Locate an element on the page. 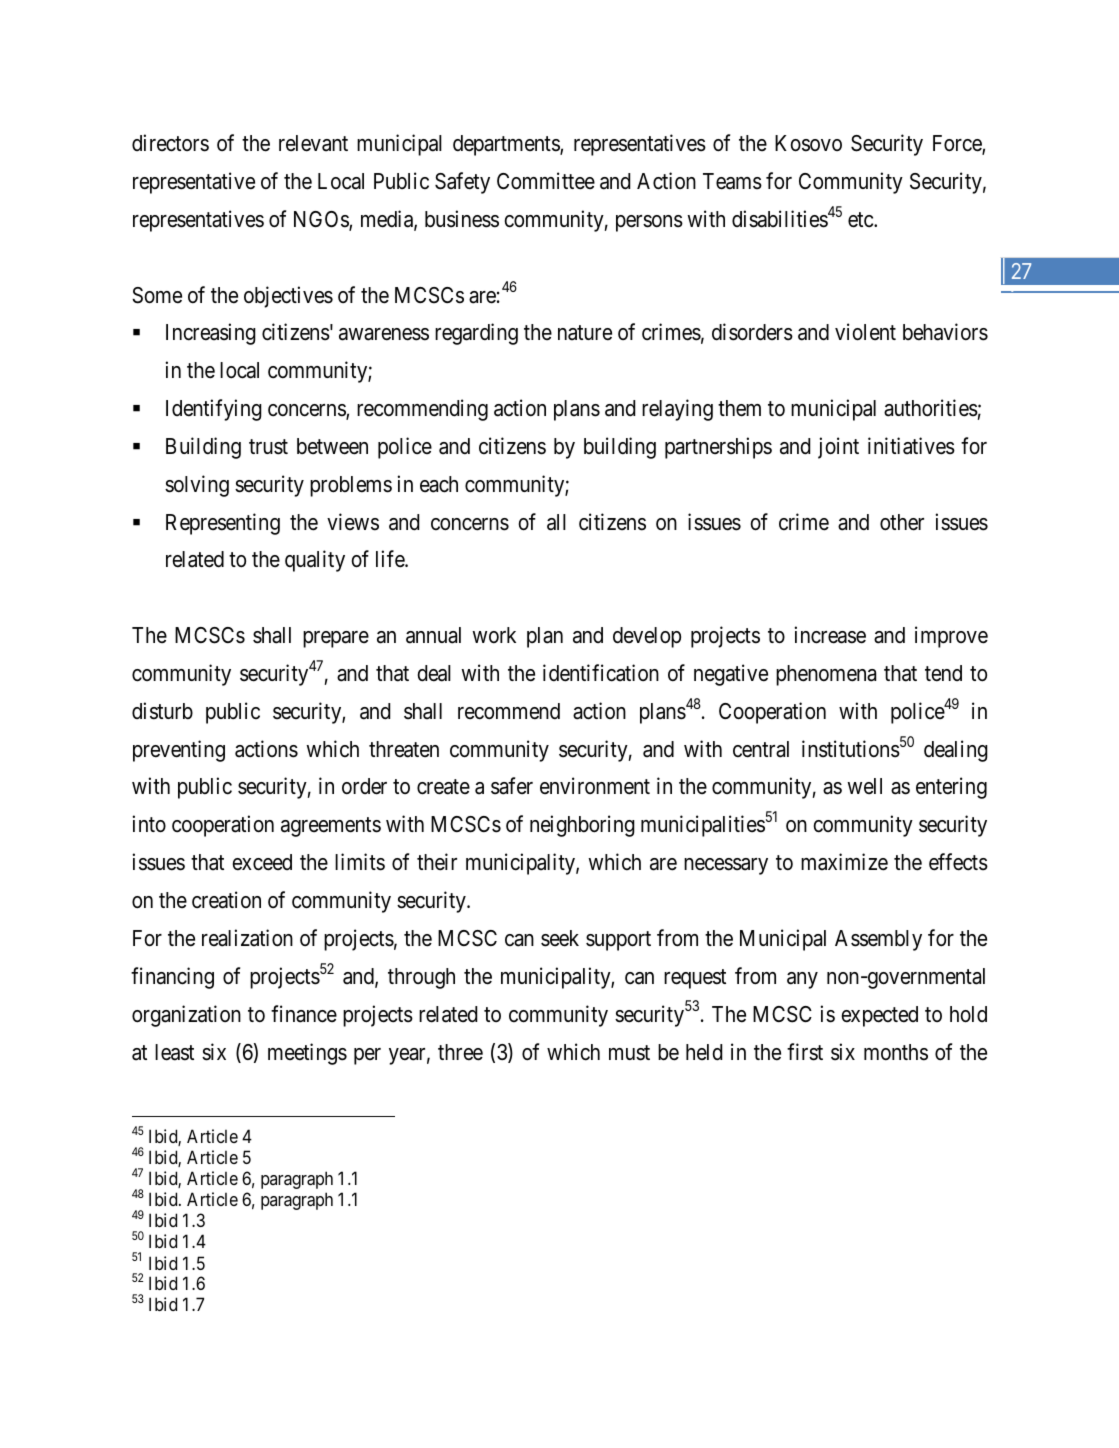 This document has height=1448, width=1119. well is located at coordinates (864, 786).
